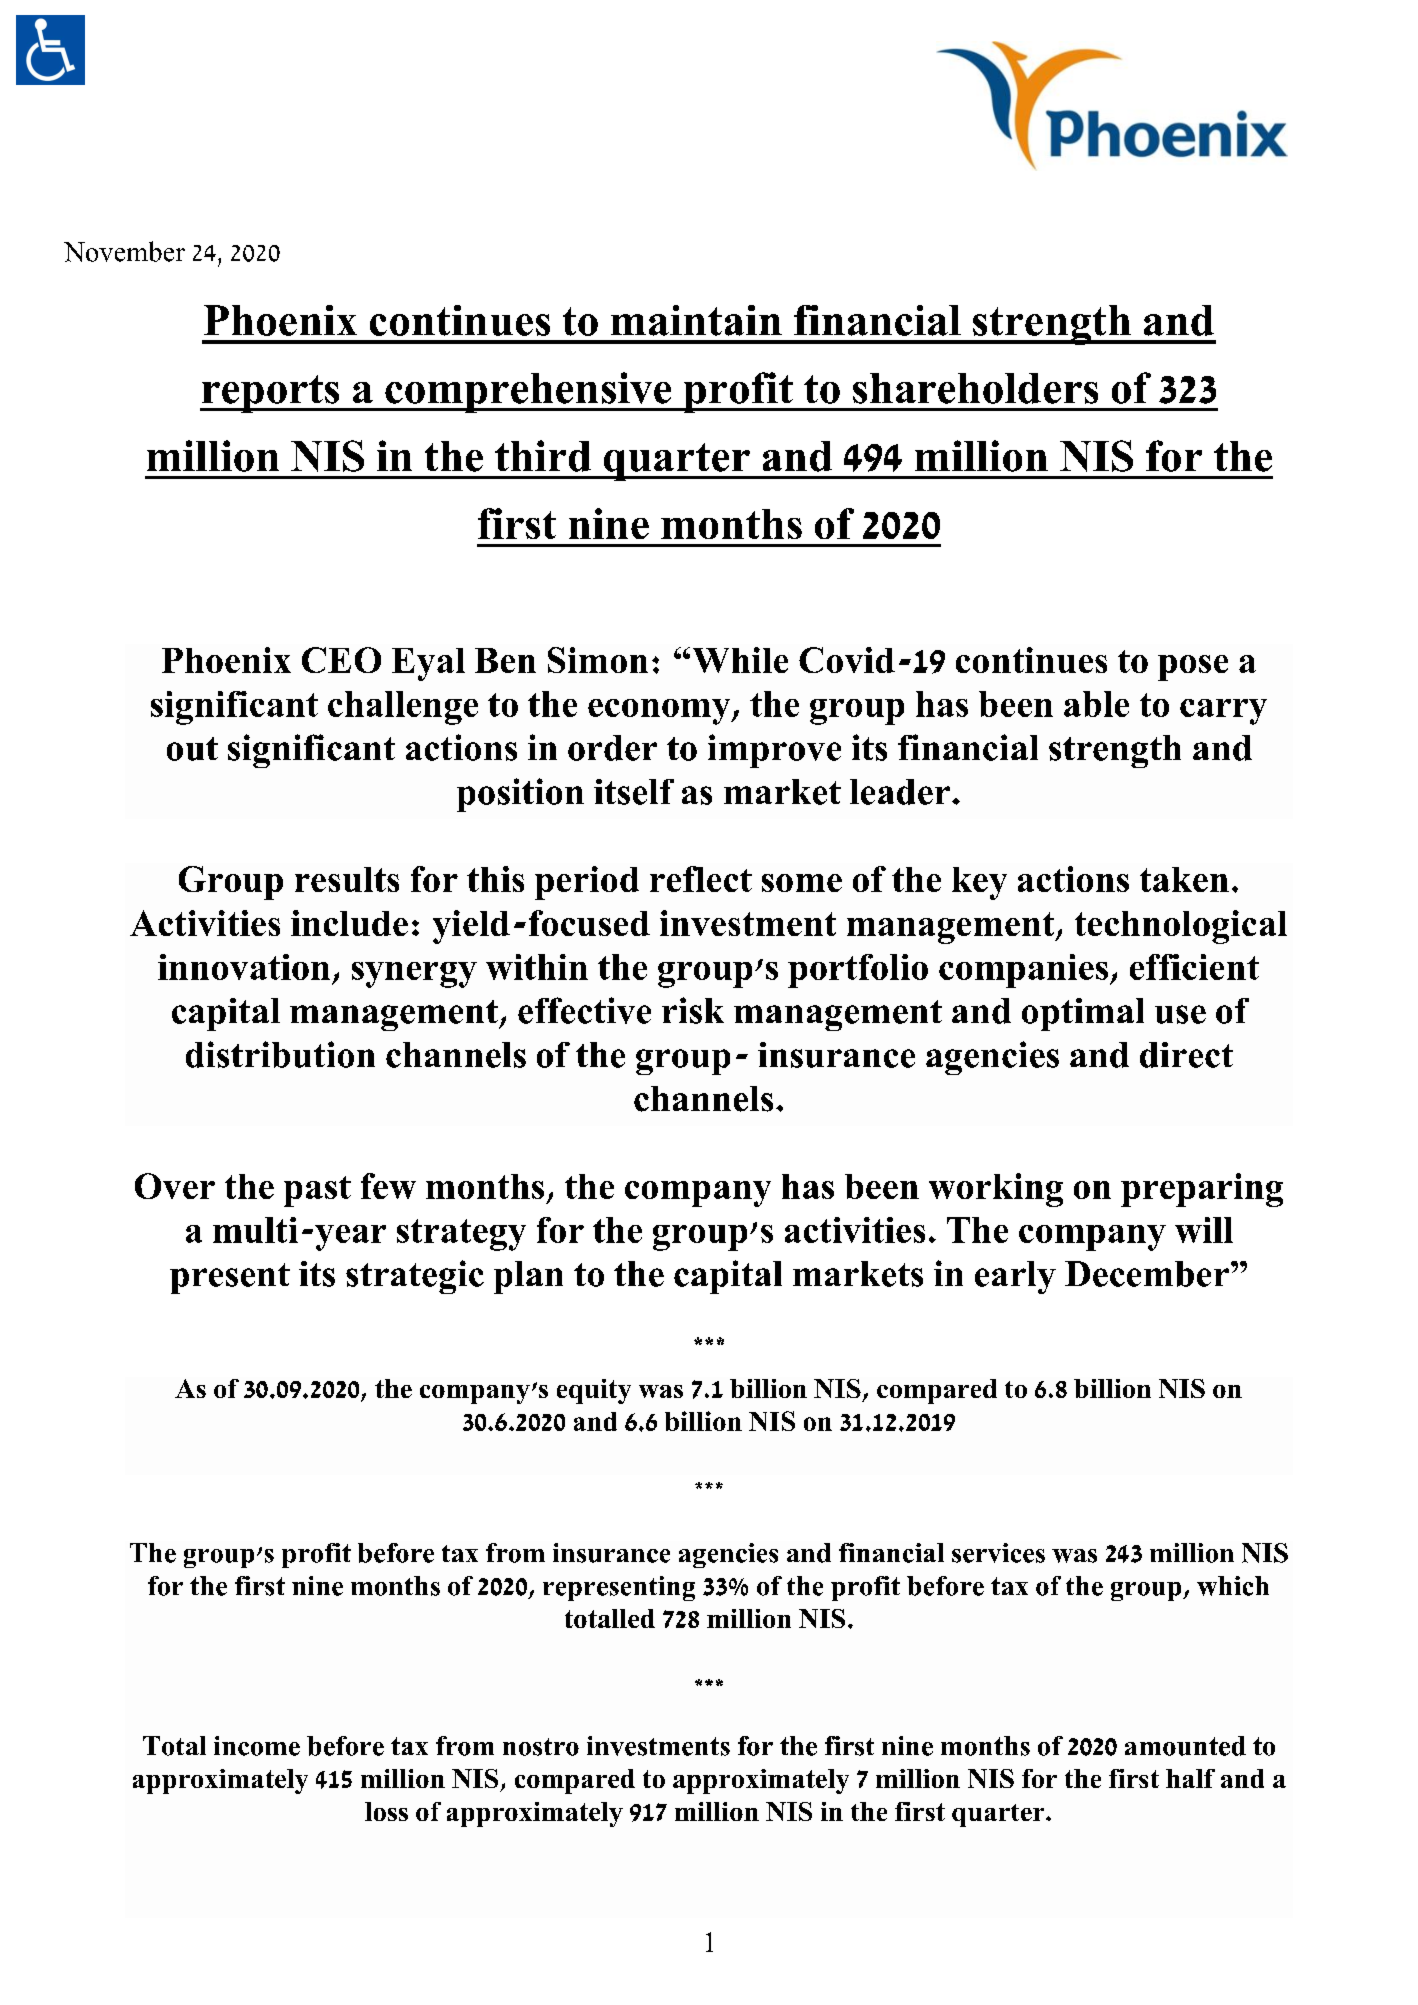 The height and width of the screenshot is (2005, 1418). What do you see at coordinates (280, 1054) in the screenshot?
I see `distribution` at bounding box center [280, 1054].
